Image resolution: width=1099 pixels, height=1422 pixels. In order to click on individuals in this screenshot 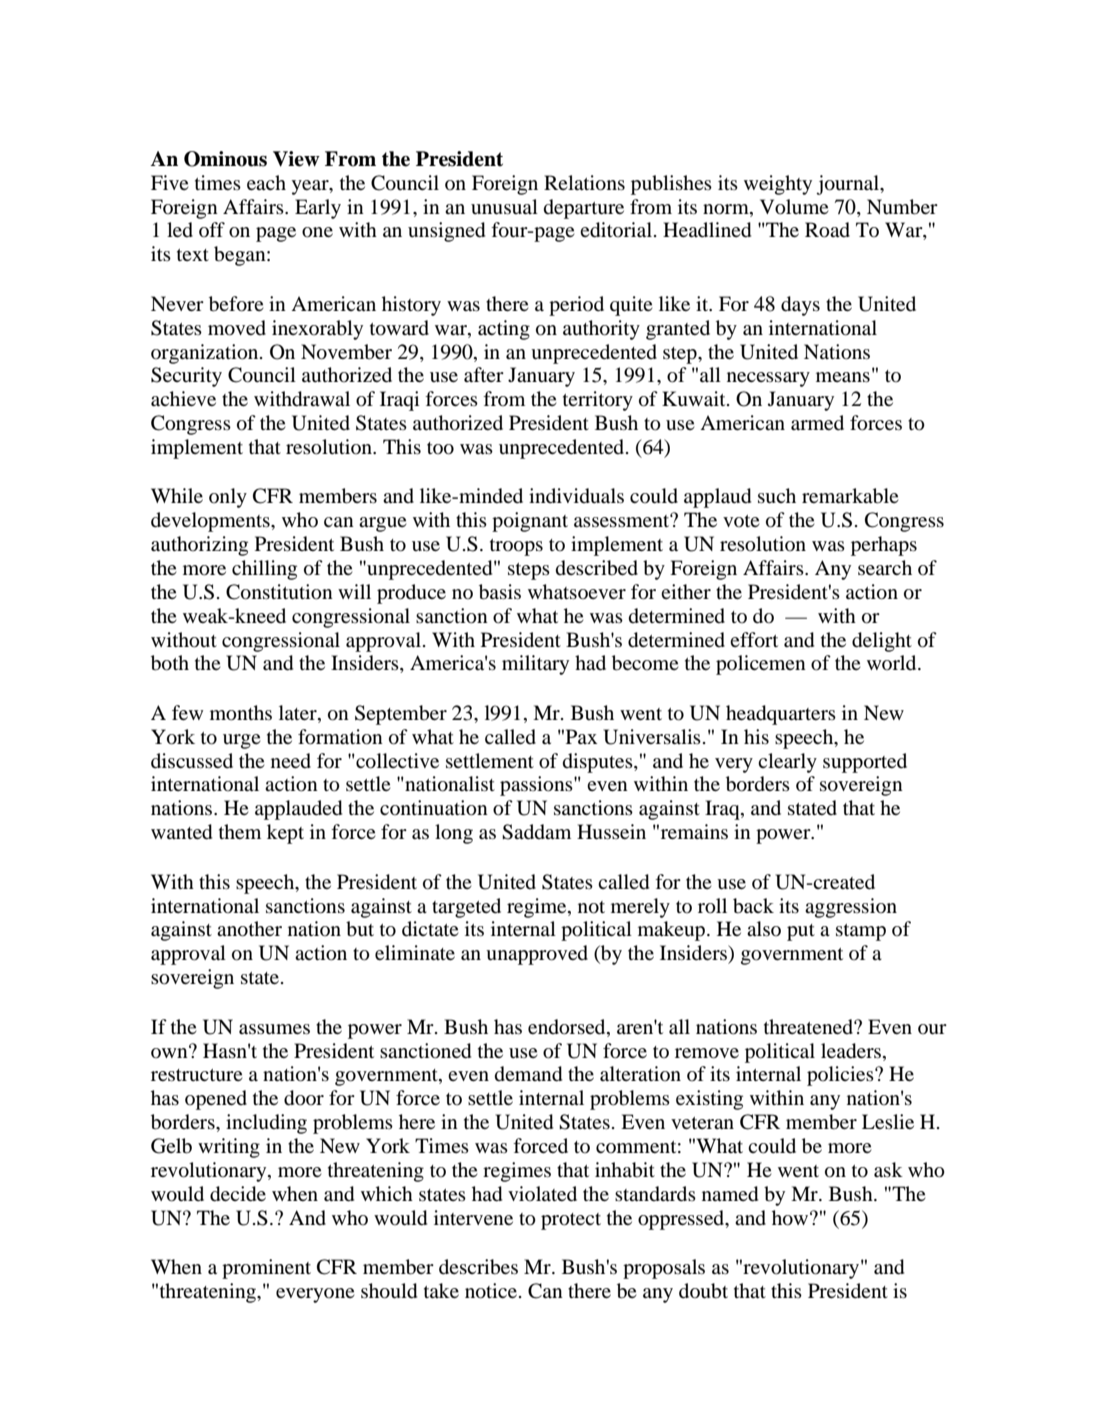, I will do `click(576, 496)`.
